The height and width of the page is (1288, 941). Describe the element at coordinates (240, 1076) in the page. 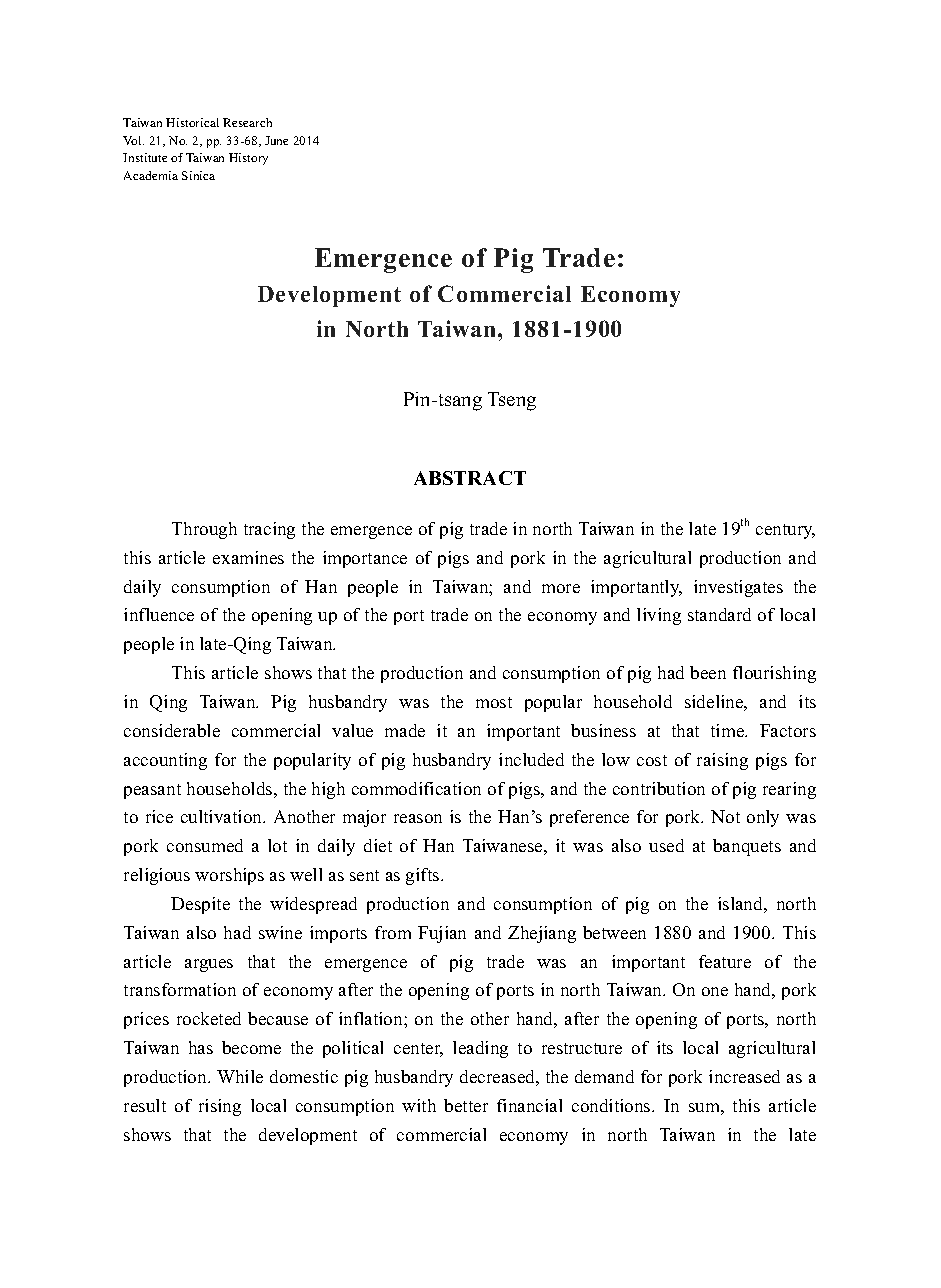

I see `While` at that location.
